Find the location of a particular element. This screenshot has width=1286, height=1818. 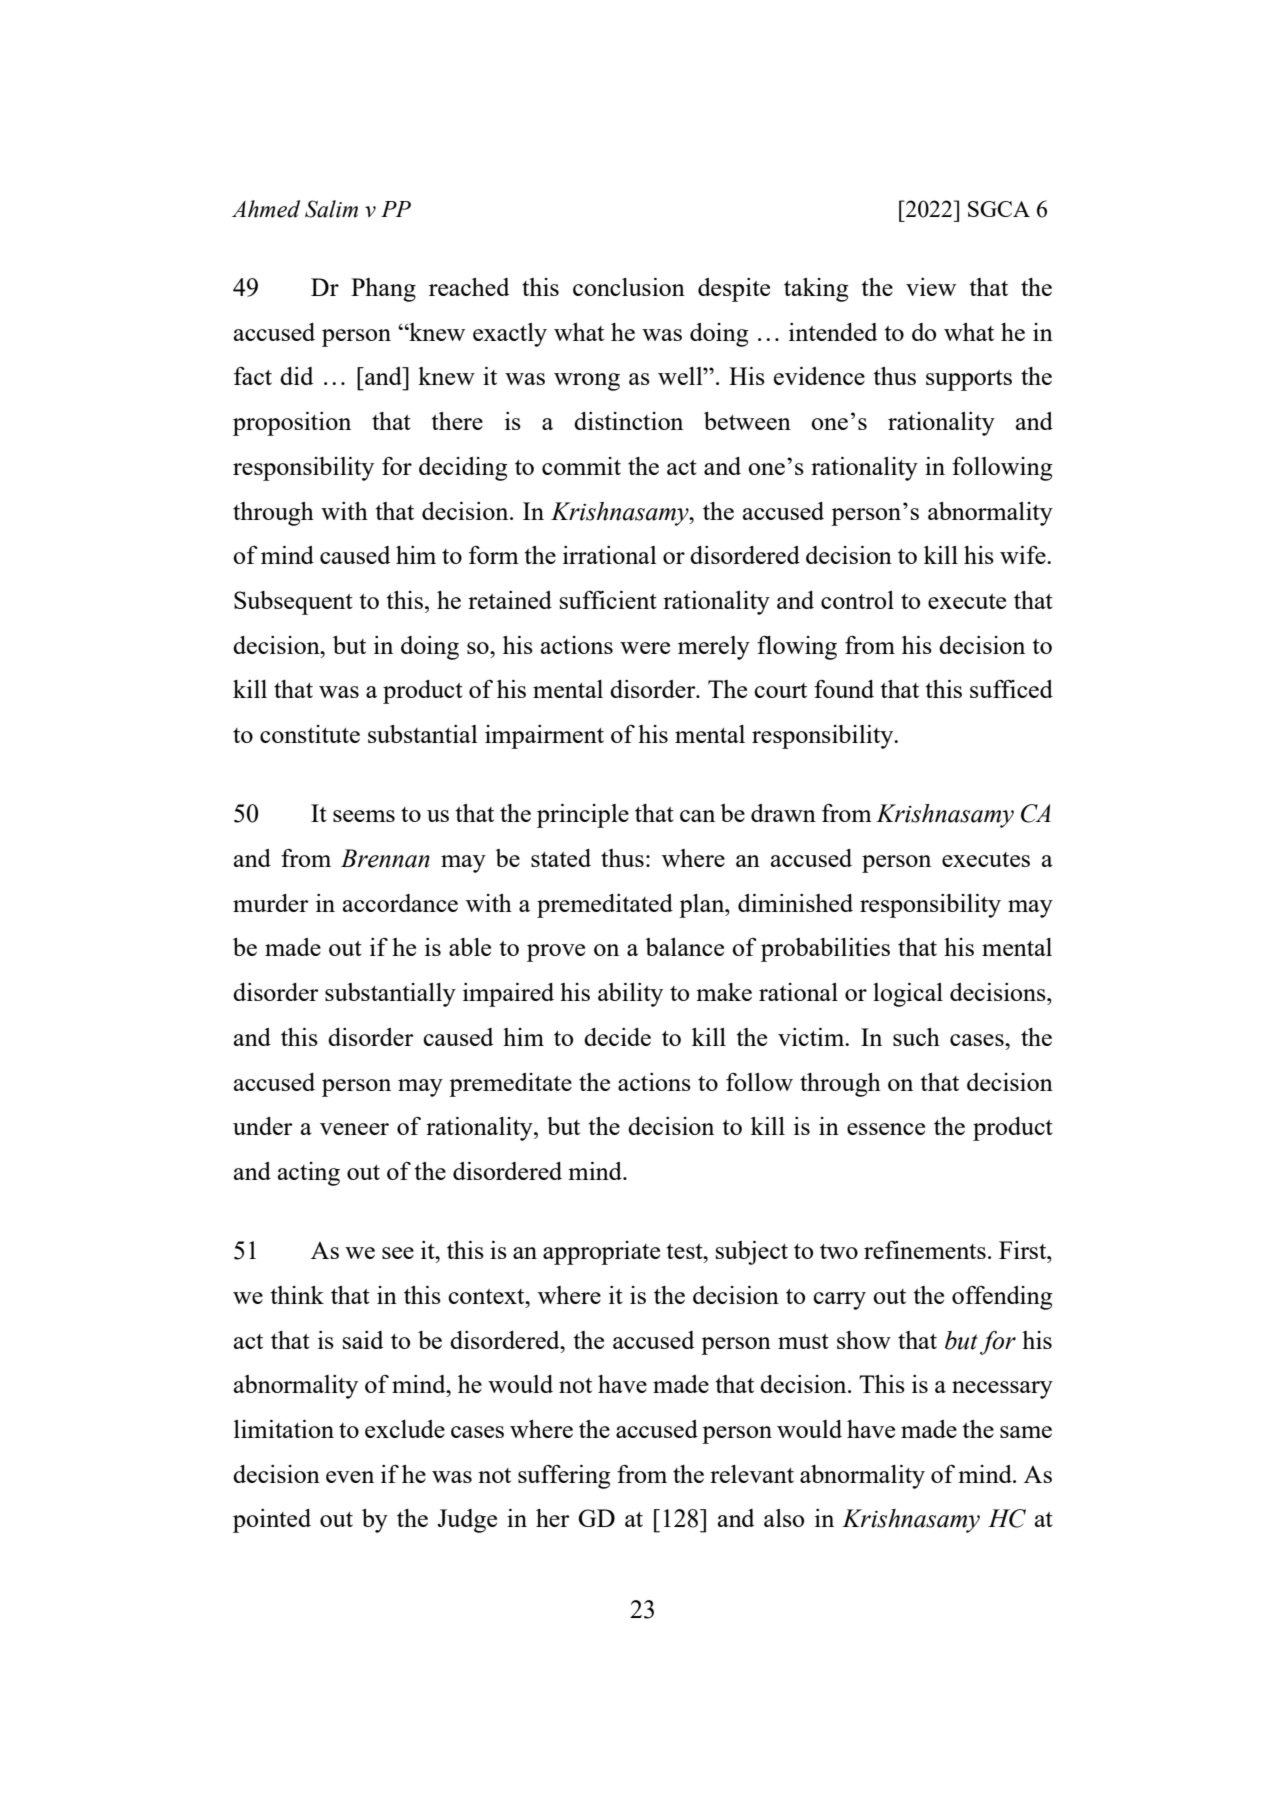

stated is located at coordinates (561, 858).
